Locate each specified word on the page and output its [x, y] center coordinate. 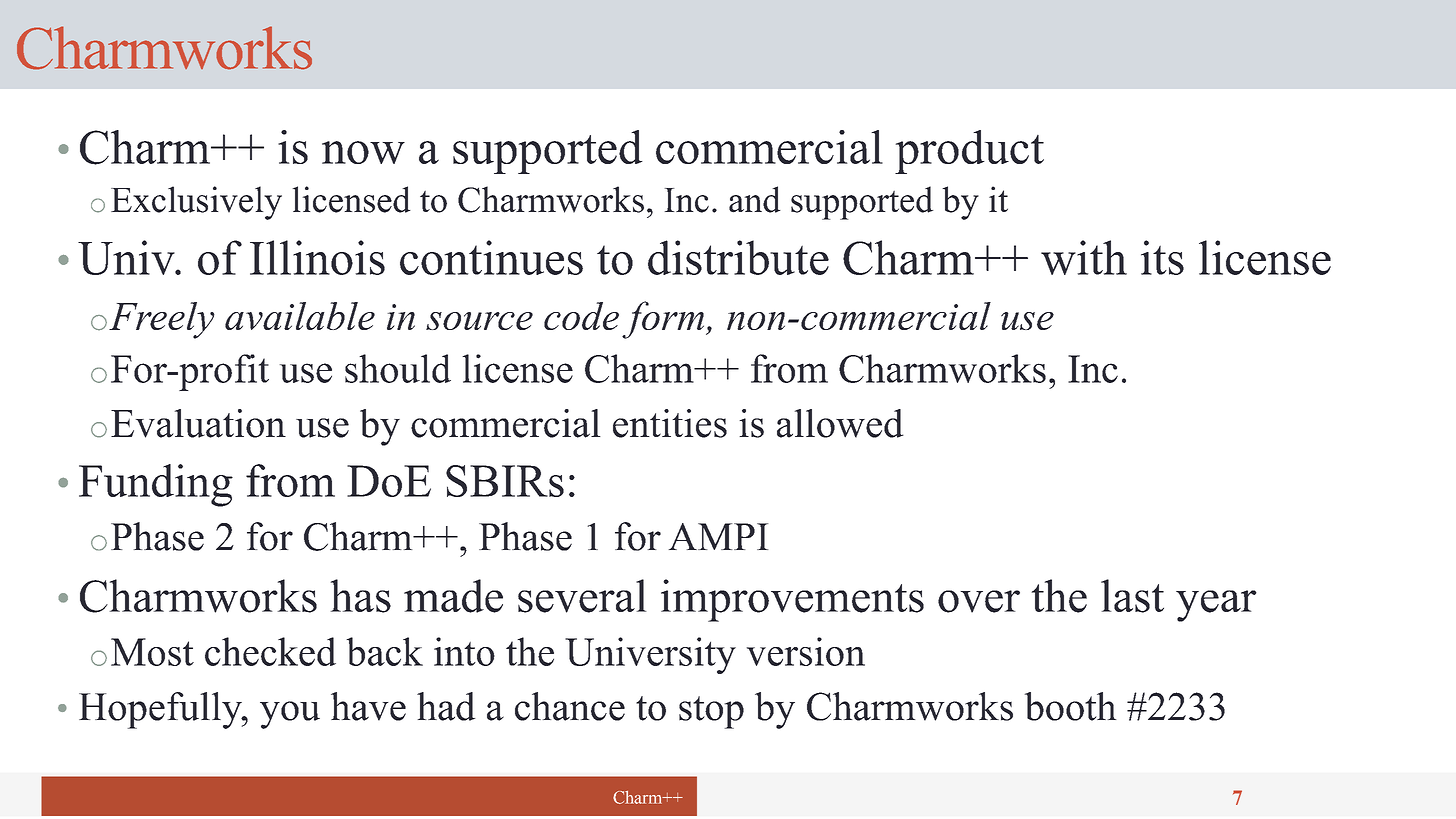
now [363, 152]
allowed [840, 423]
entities [670, 423]
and [755, 199]
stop [711, 712]
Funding [156, 485]
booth [1070, 706]
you [290, 715]
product [969, 152]
